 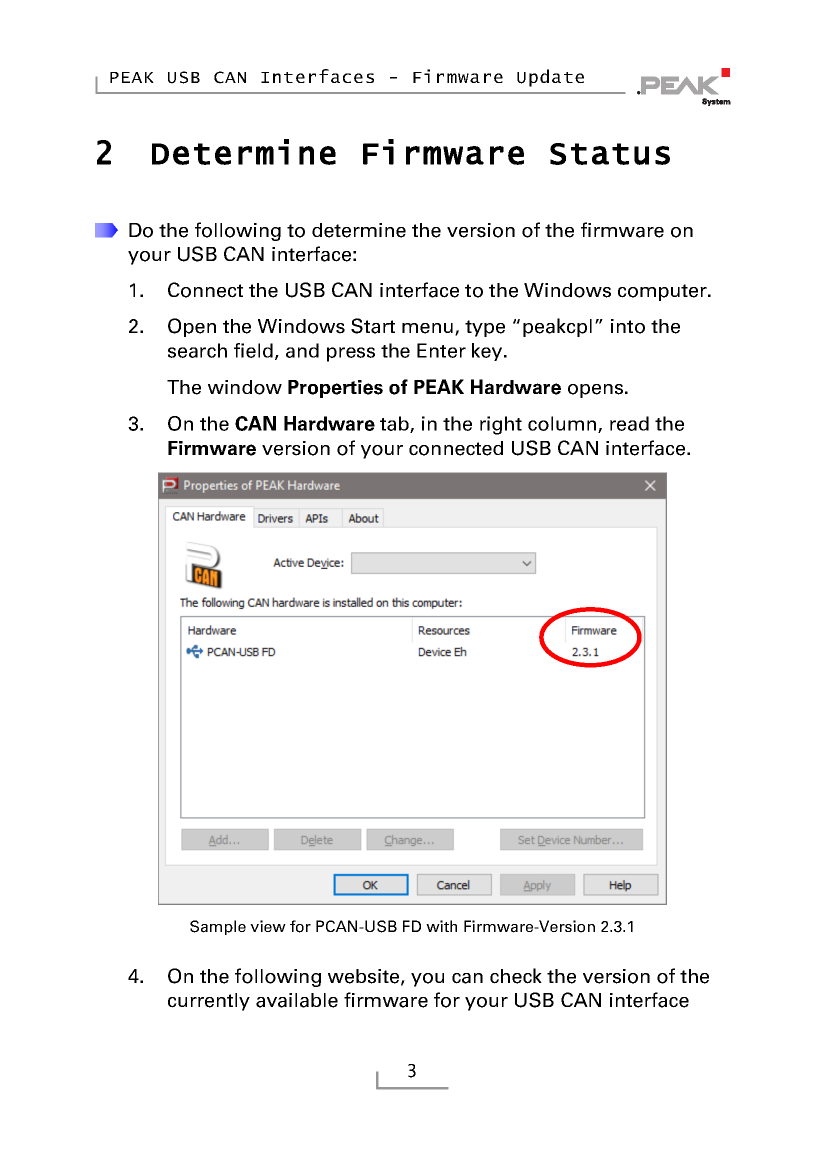 What do you see at coordinates (253, 350) in the screenshot?
I see `field` at bounding box center [253, 350].
